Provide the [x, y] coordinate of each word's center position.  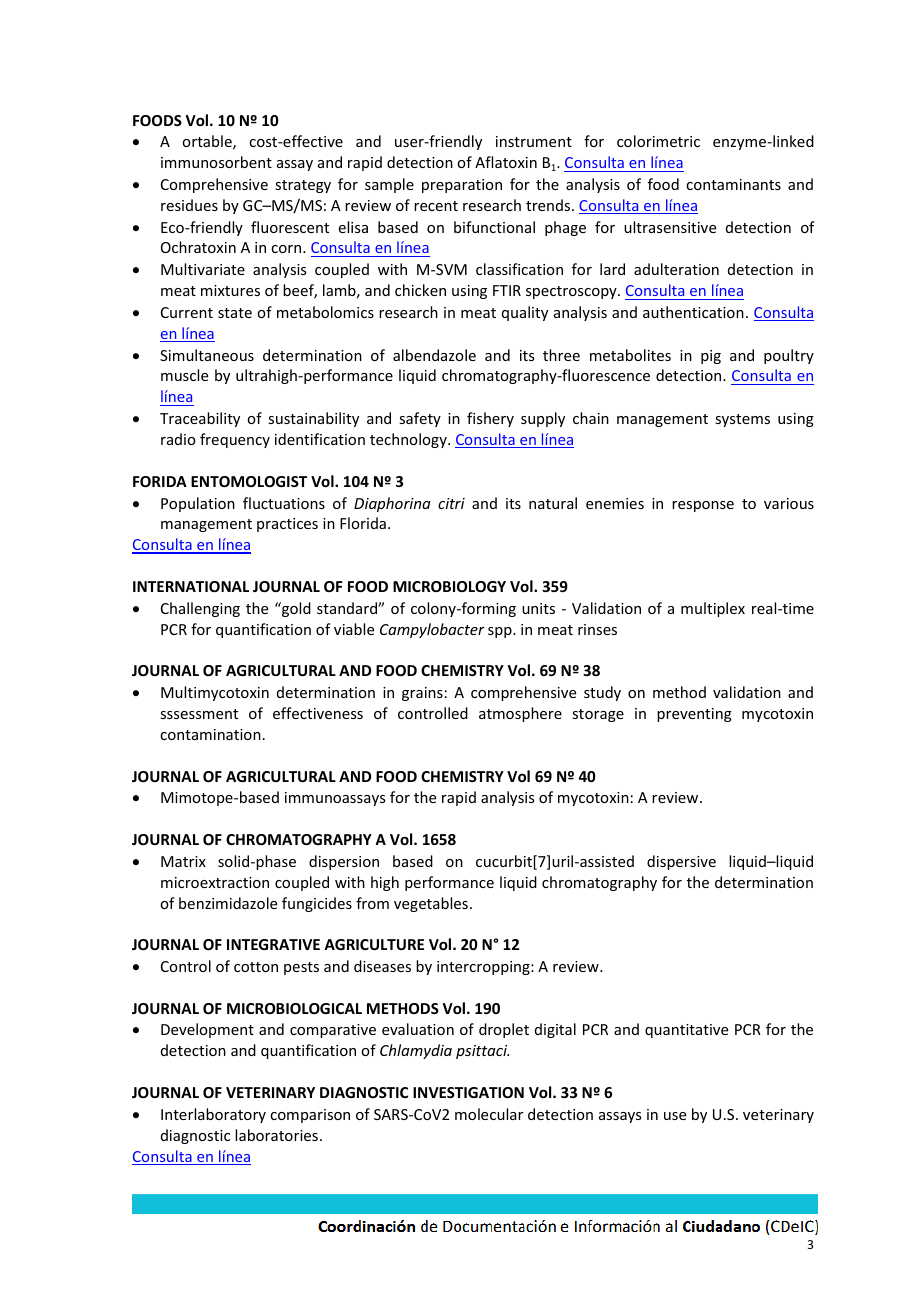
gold [295, 609]
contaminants [733, 184]
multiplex [713, 609]
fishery [490, 419]
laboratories [276, 1135]
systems [742, 420]
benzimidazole [228, 903]
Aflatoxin [506, 162]
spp [501, 632]
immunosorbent [216, 162]
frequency [235, 440]
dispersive [681, 862]
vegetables [431, 904]
